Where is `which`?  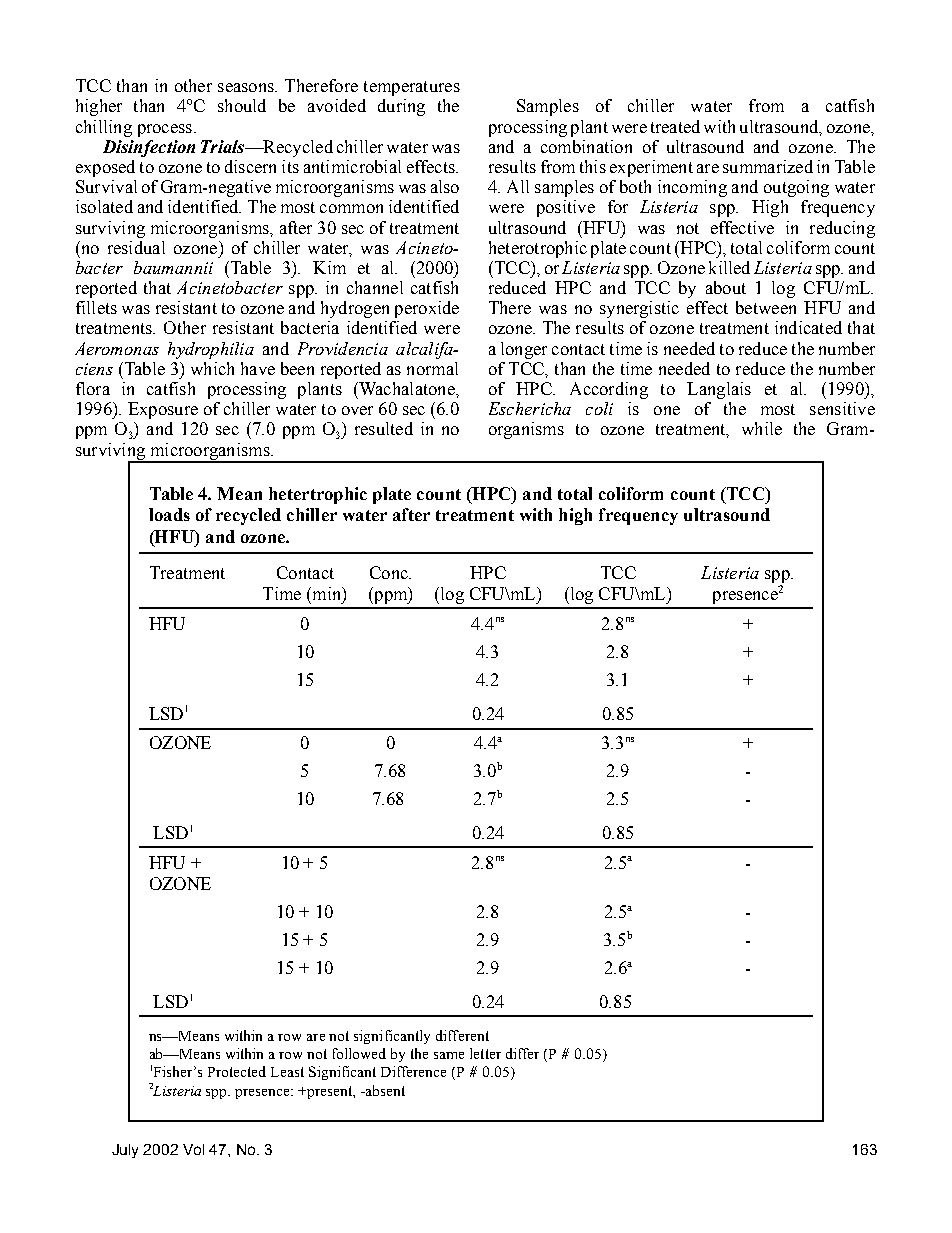 which is located at coordinates (212, 368).
